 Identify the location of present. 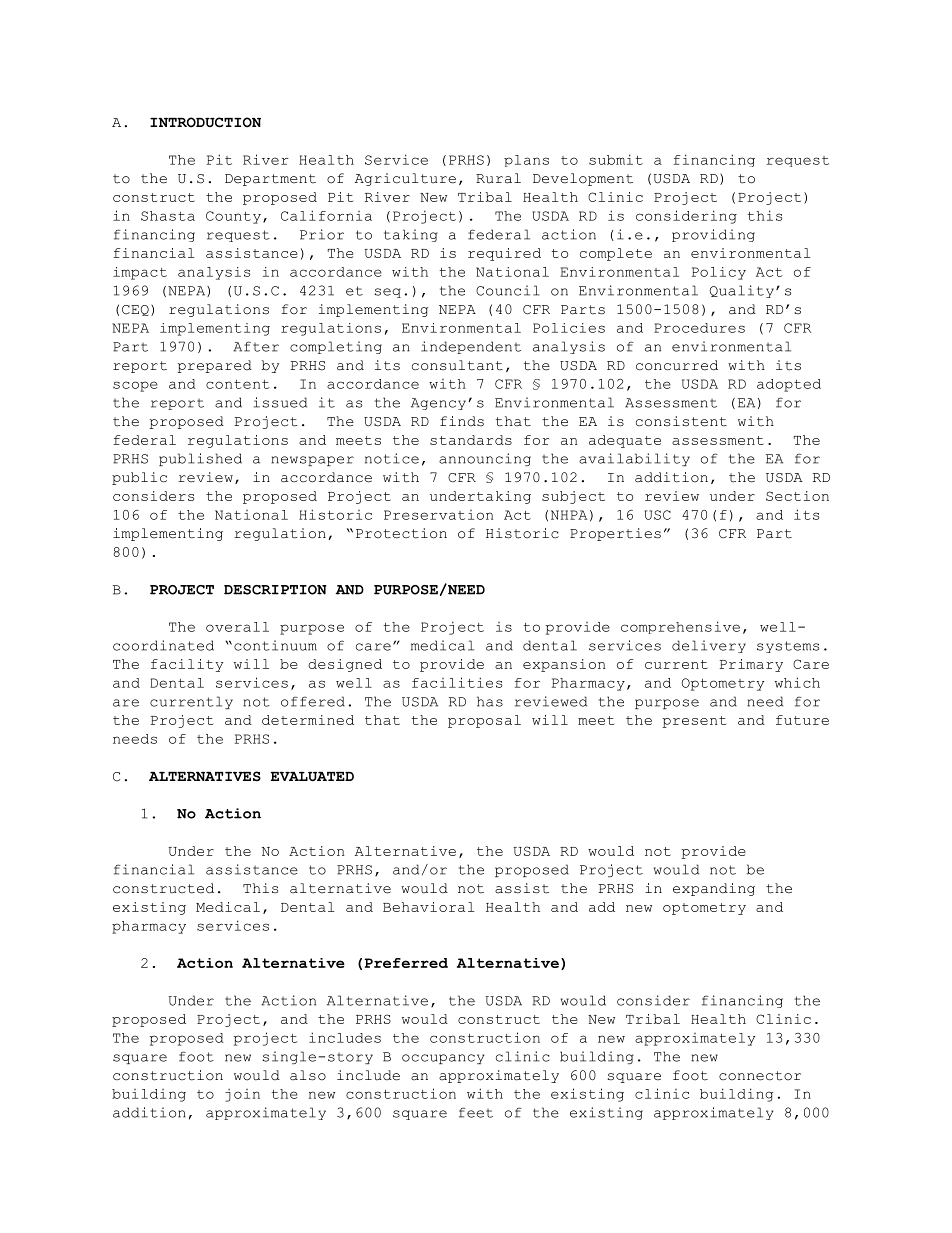
(694, 722).
